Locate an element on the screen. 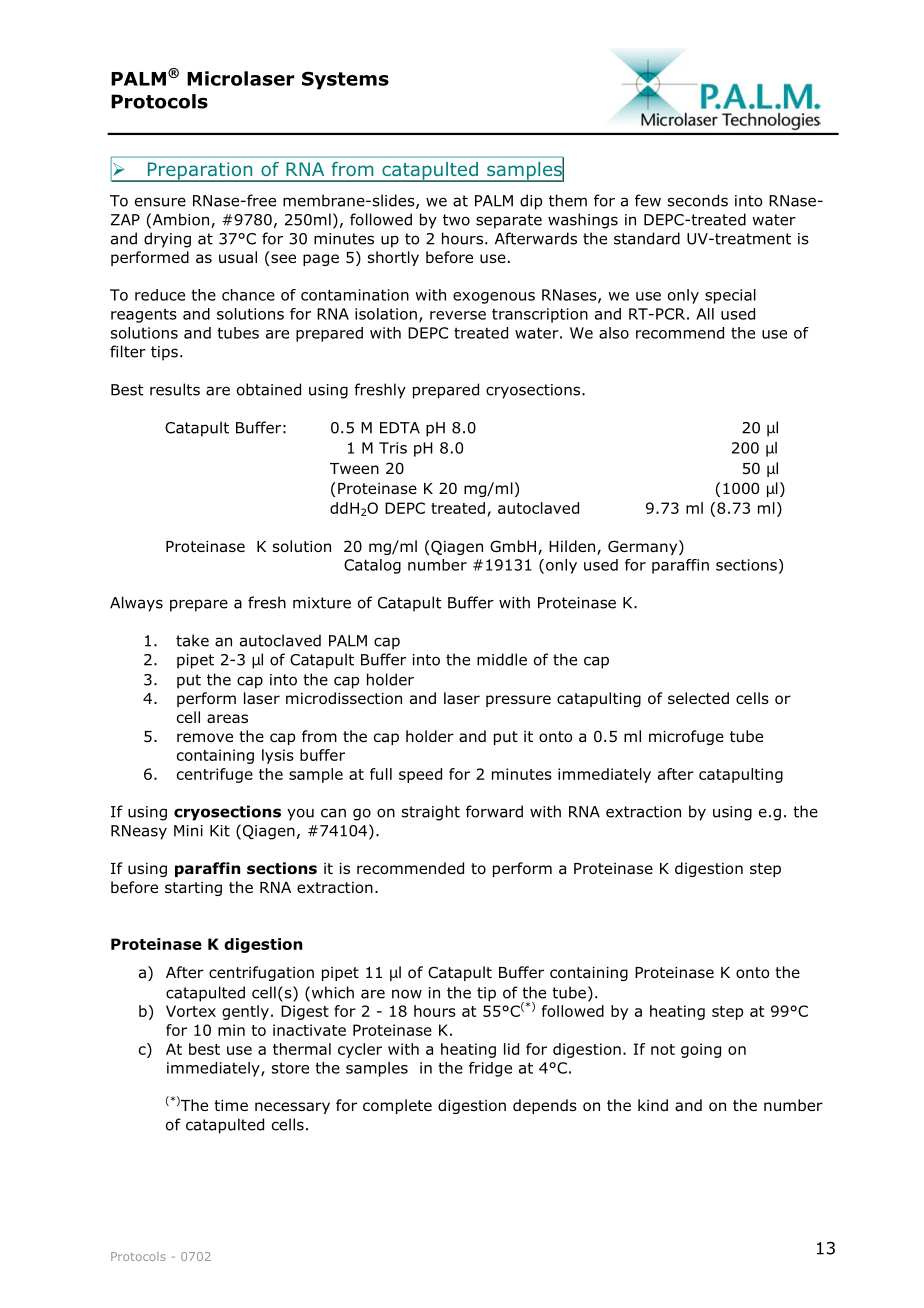  few is located at coordinates (648, 200).
